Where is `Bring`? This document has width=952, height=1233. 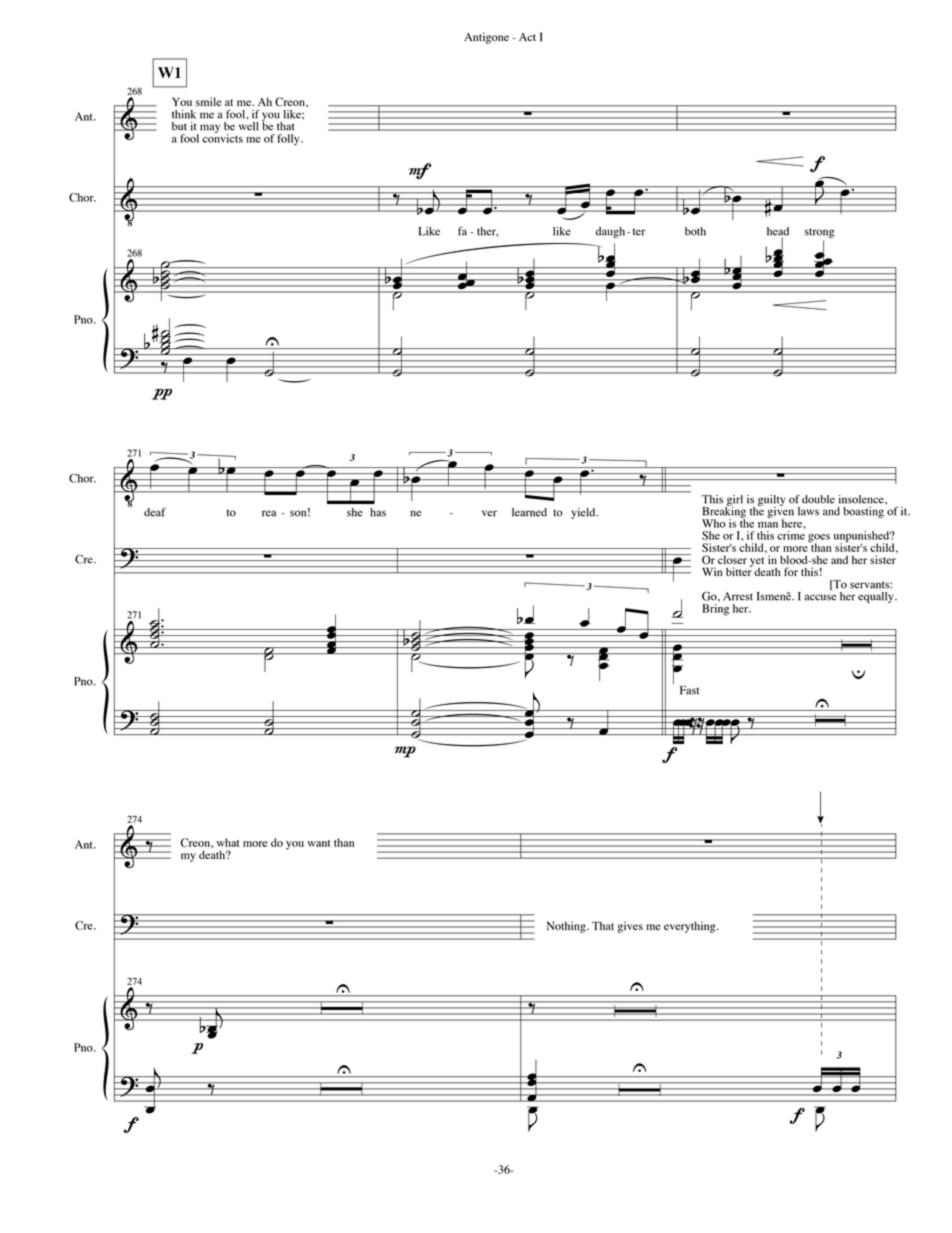 Bring is located at coordinates (715, 610).
